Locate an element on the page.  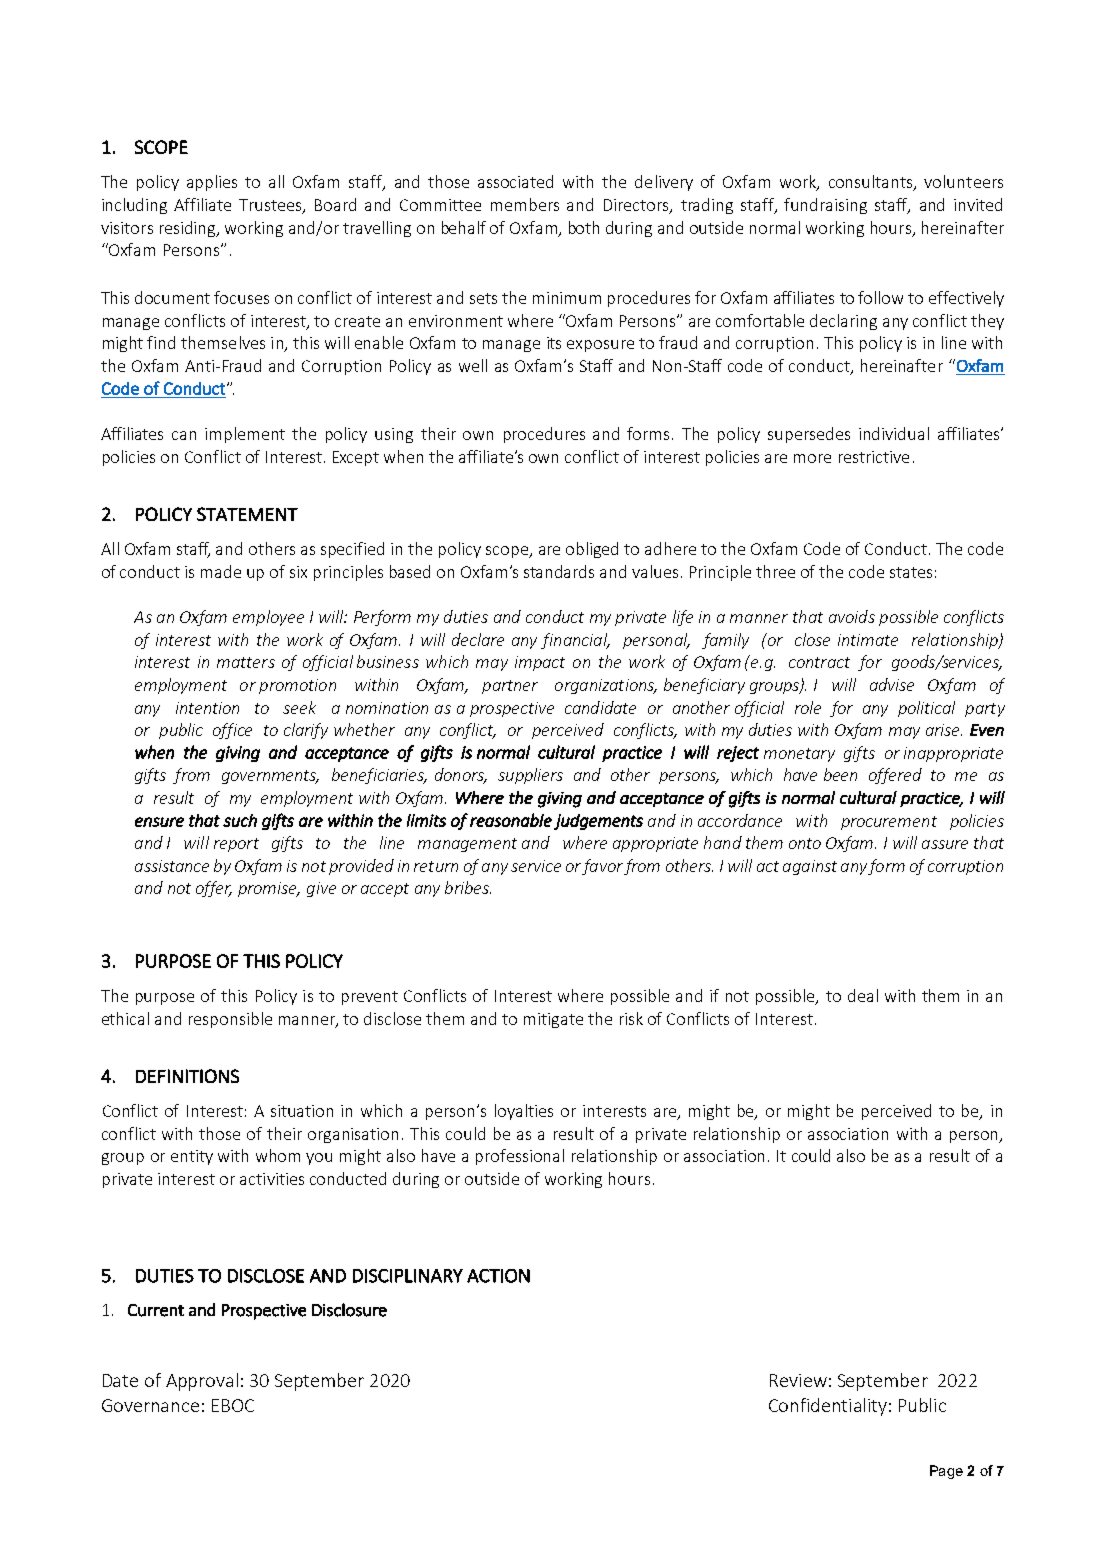
mitigate is located at coordinates (553, 1020).
